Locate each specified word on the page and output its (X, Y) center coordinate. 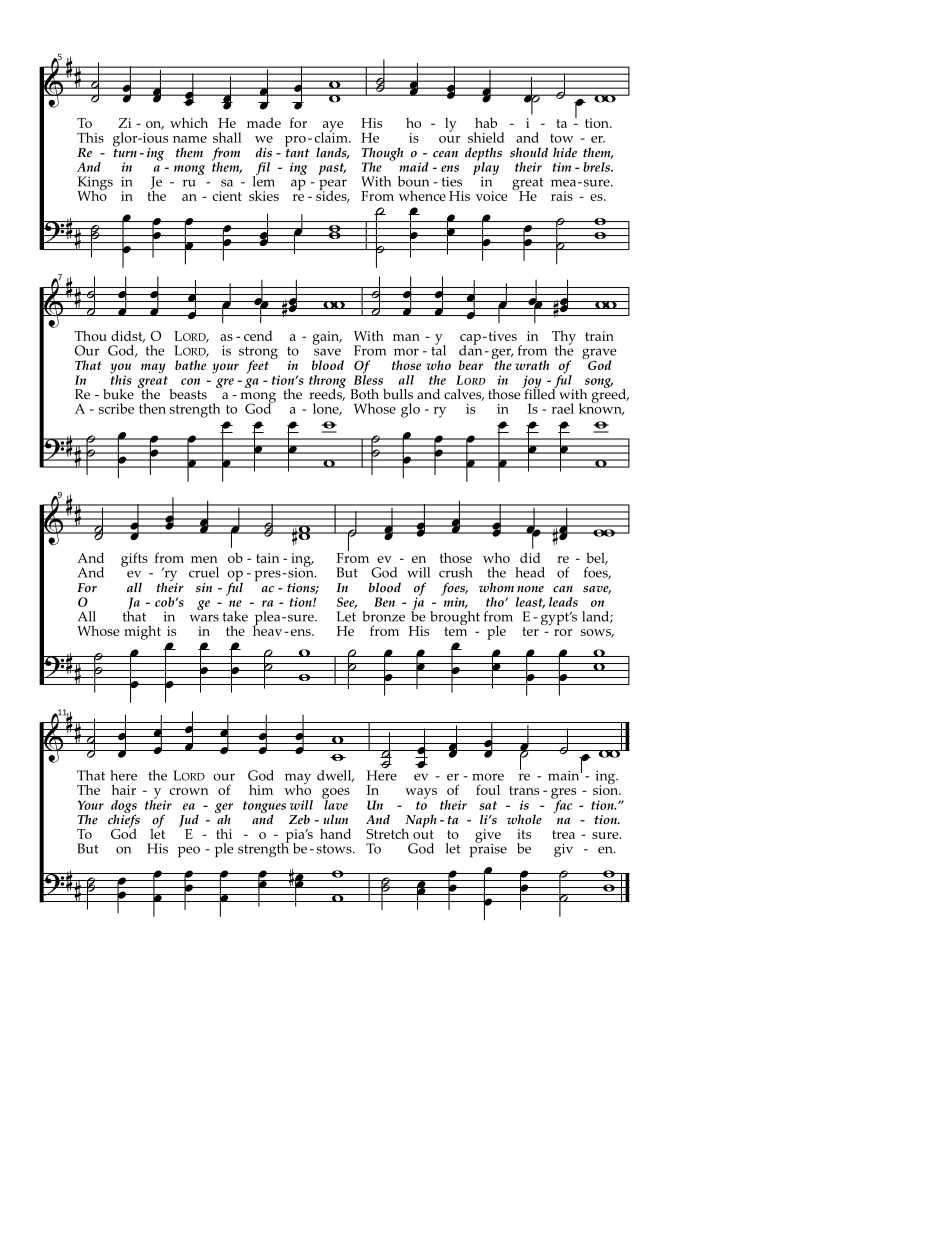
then (152, 408)
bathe (190, 365)
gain (327, 338)
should (529, 152)
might (142, 632)
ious (154, 138)
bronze (383, 616)
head (530, 572)
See (347, 603)
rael (563, 408)
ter (530, 631)
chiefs (124, 821)
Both (364, 394)
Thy (564, 338)
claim (332, 136)
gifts (134, 559)
